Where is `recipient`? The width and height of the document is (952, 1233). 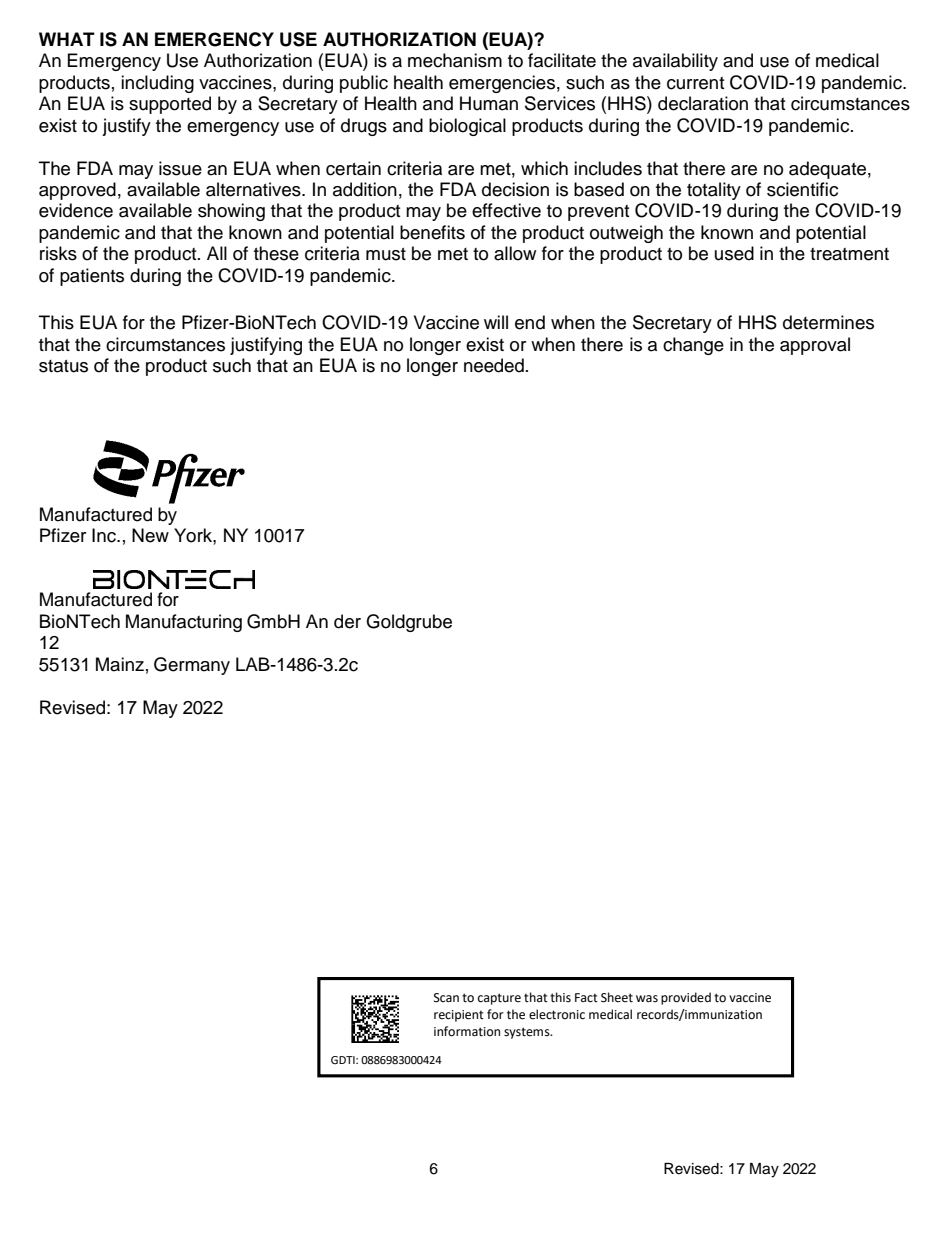 recipient is located at coordinates (459, 1016).
